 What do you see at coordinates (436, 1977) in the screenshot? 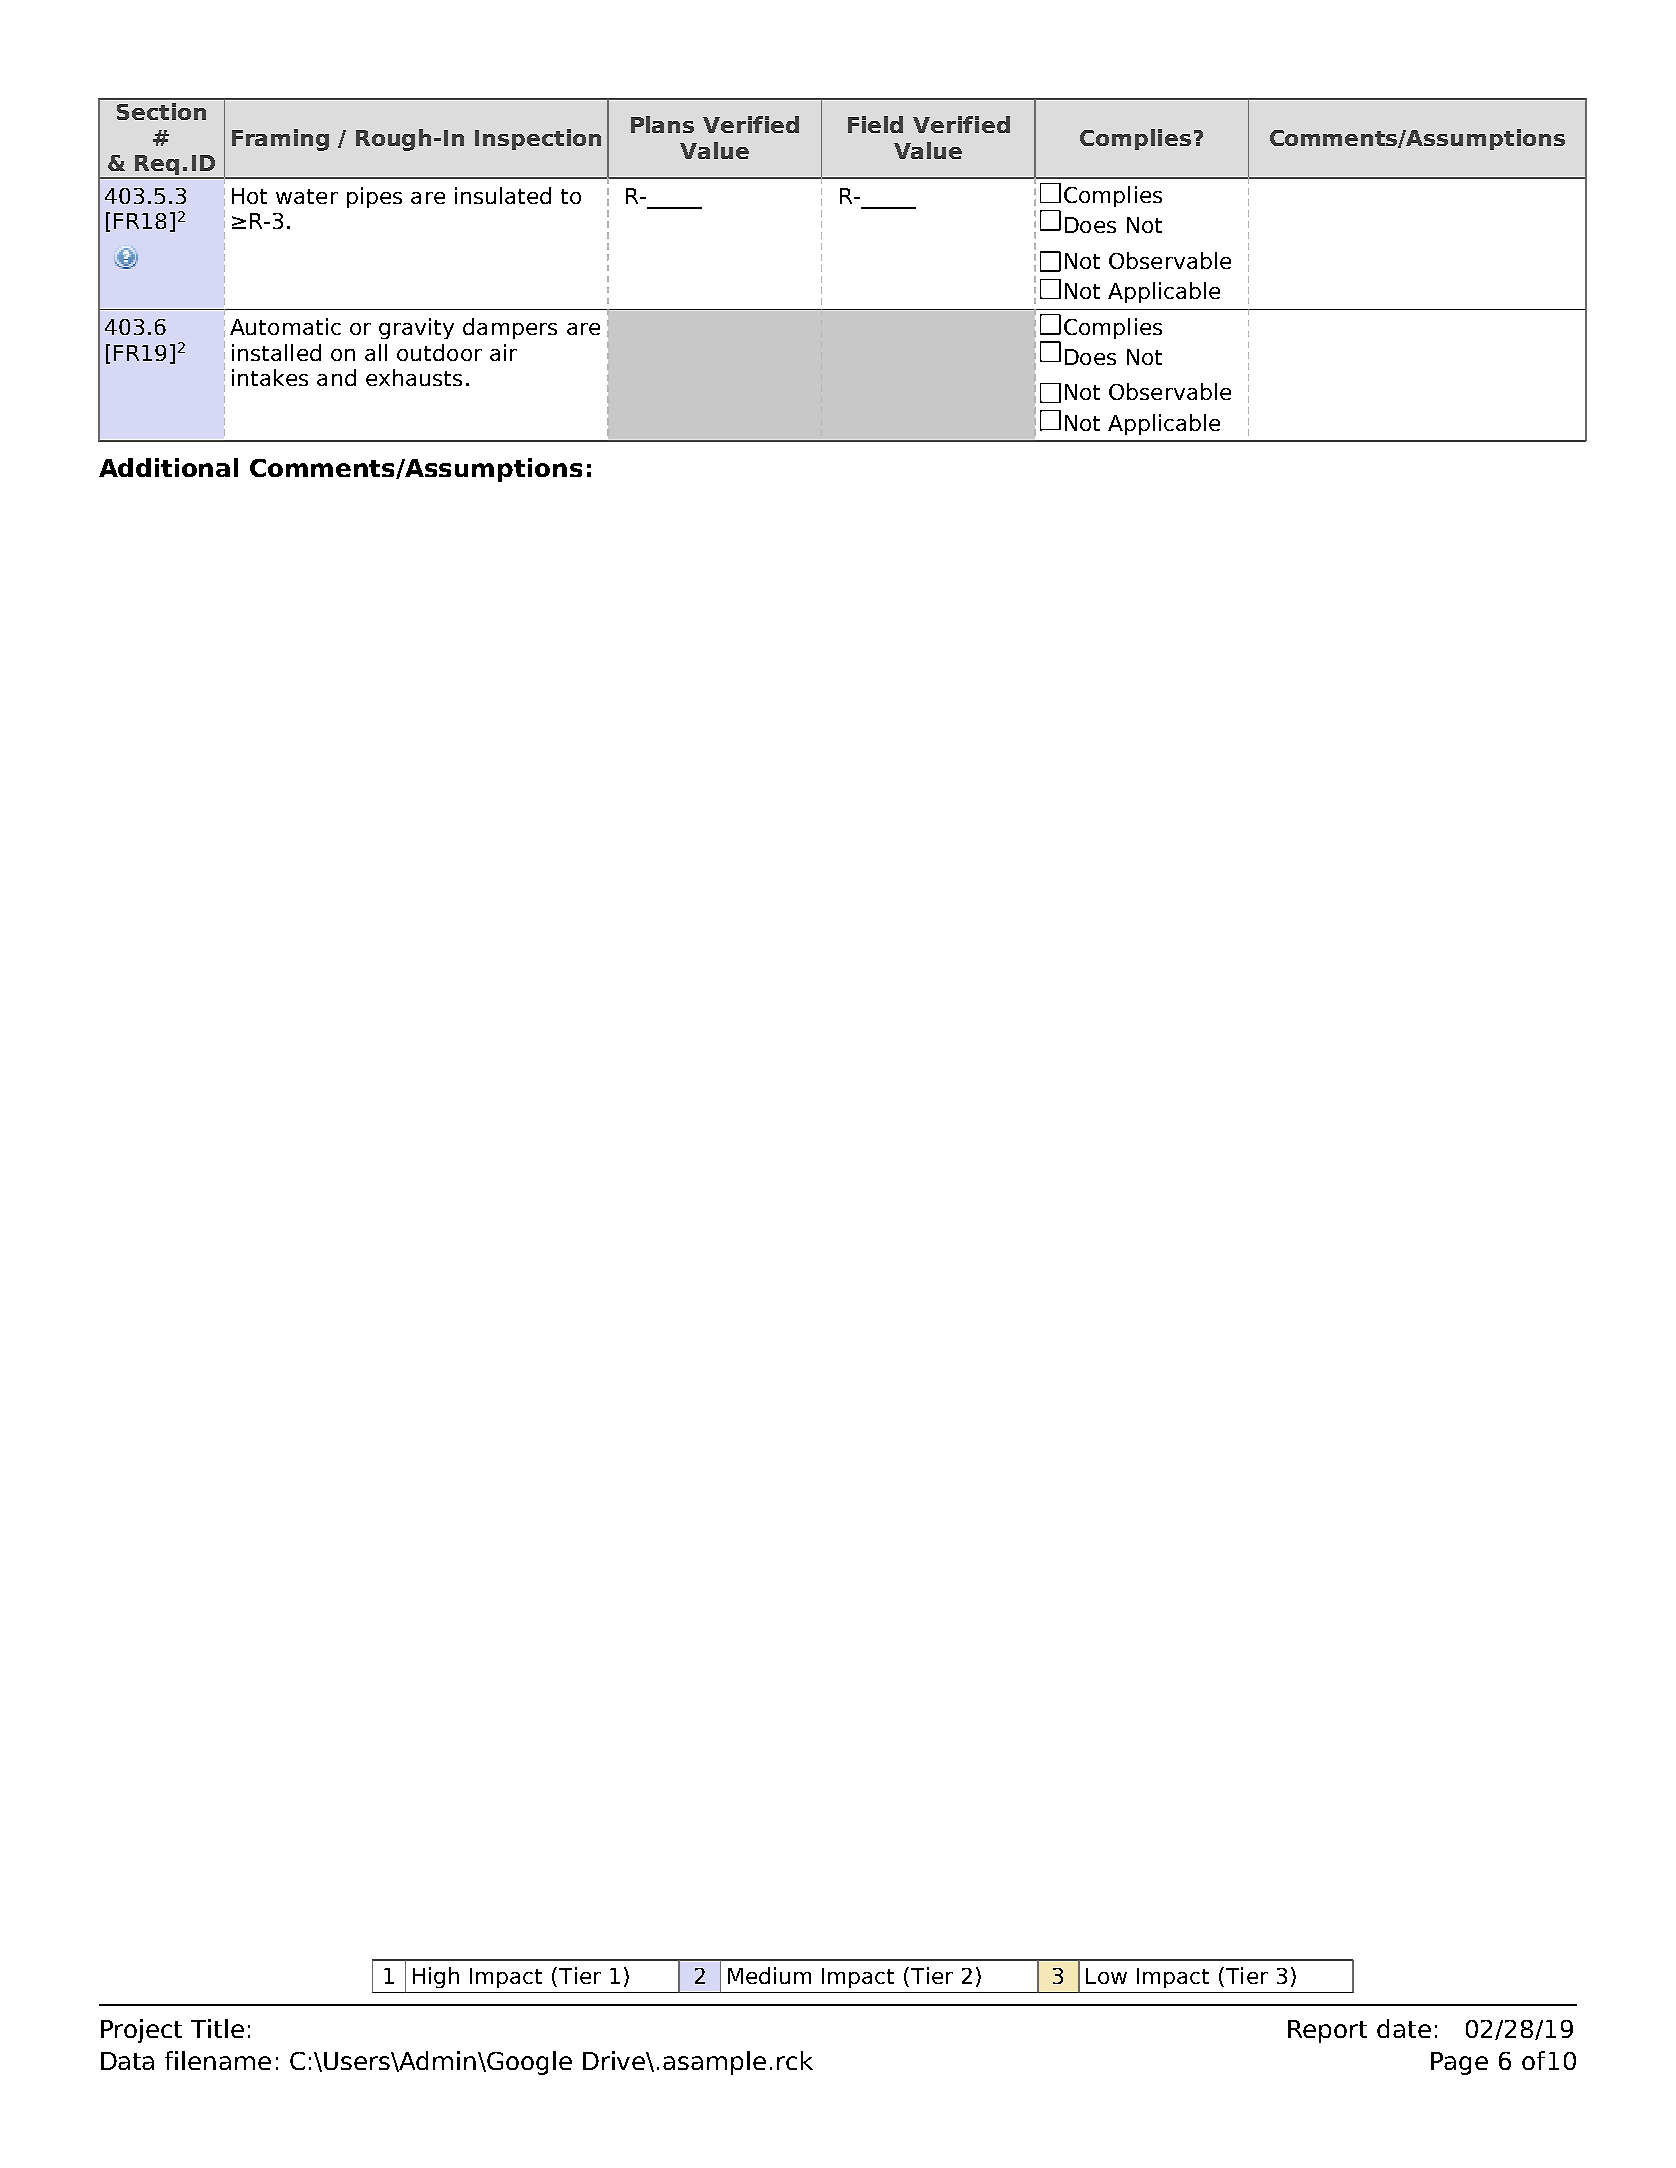
I see `High` at bounding box center [436, 1977].
